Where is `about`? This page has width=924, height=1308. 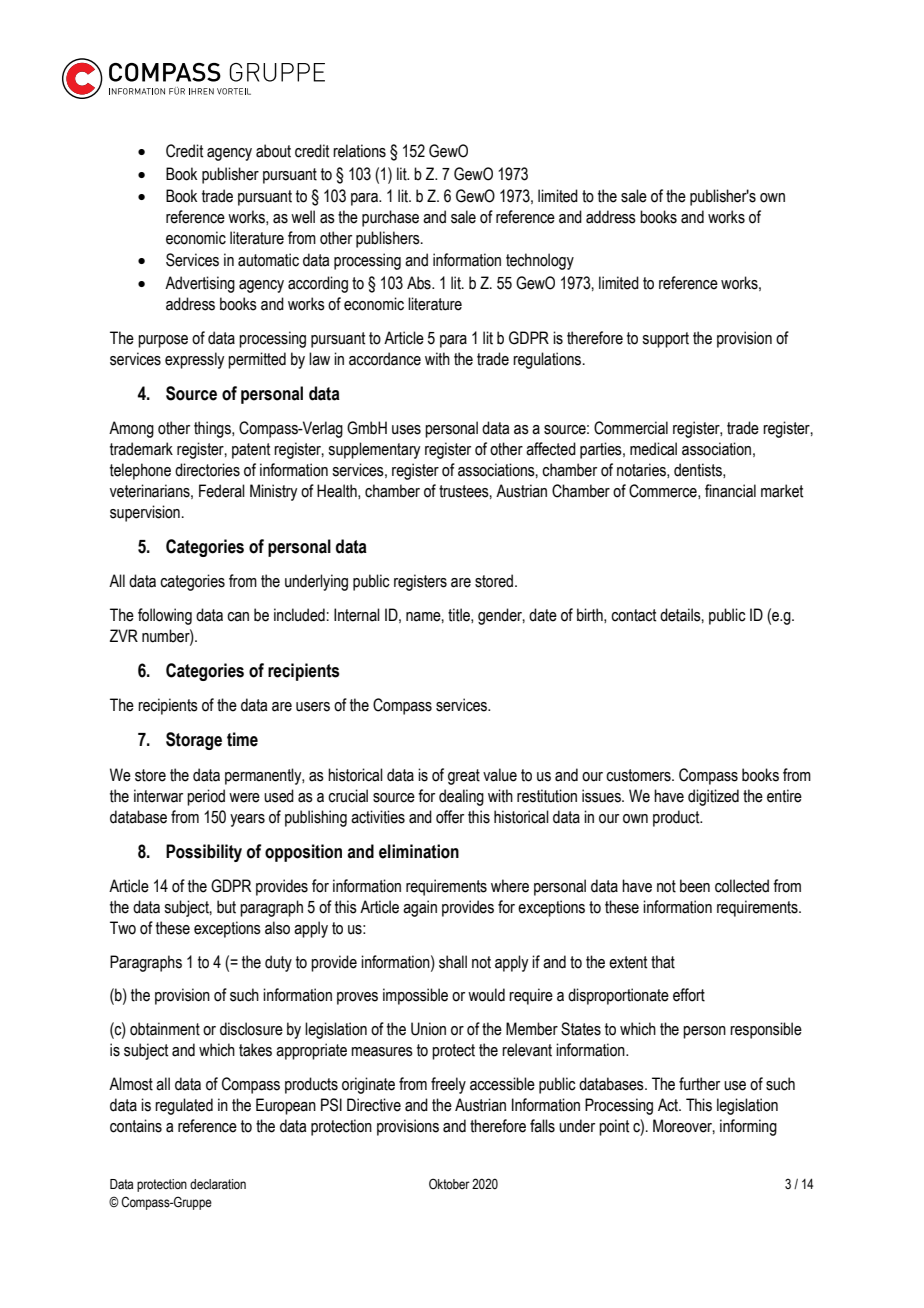
about is located at coordinates (273, 151).
